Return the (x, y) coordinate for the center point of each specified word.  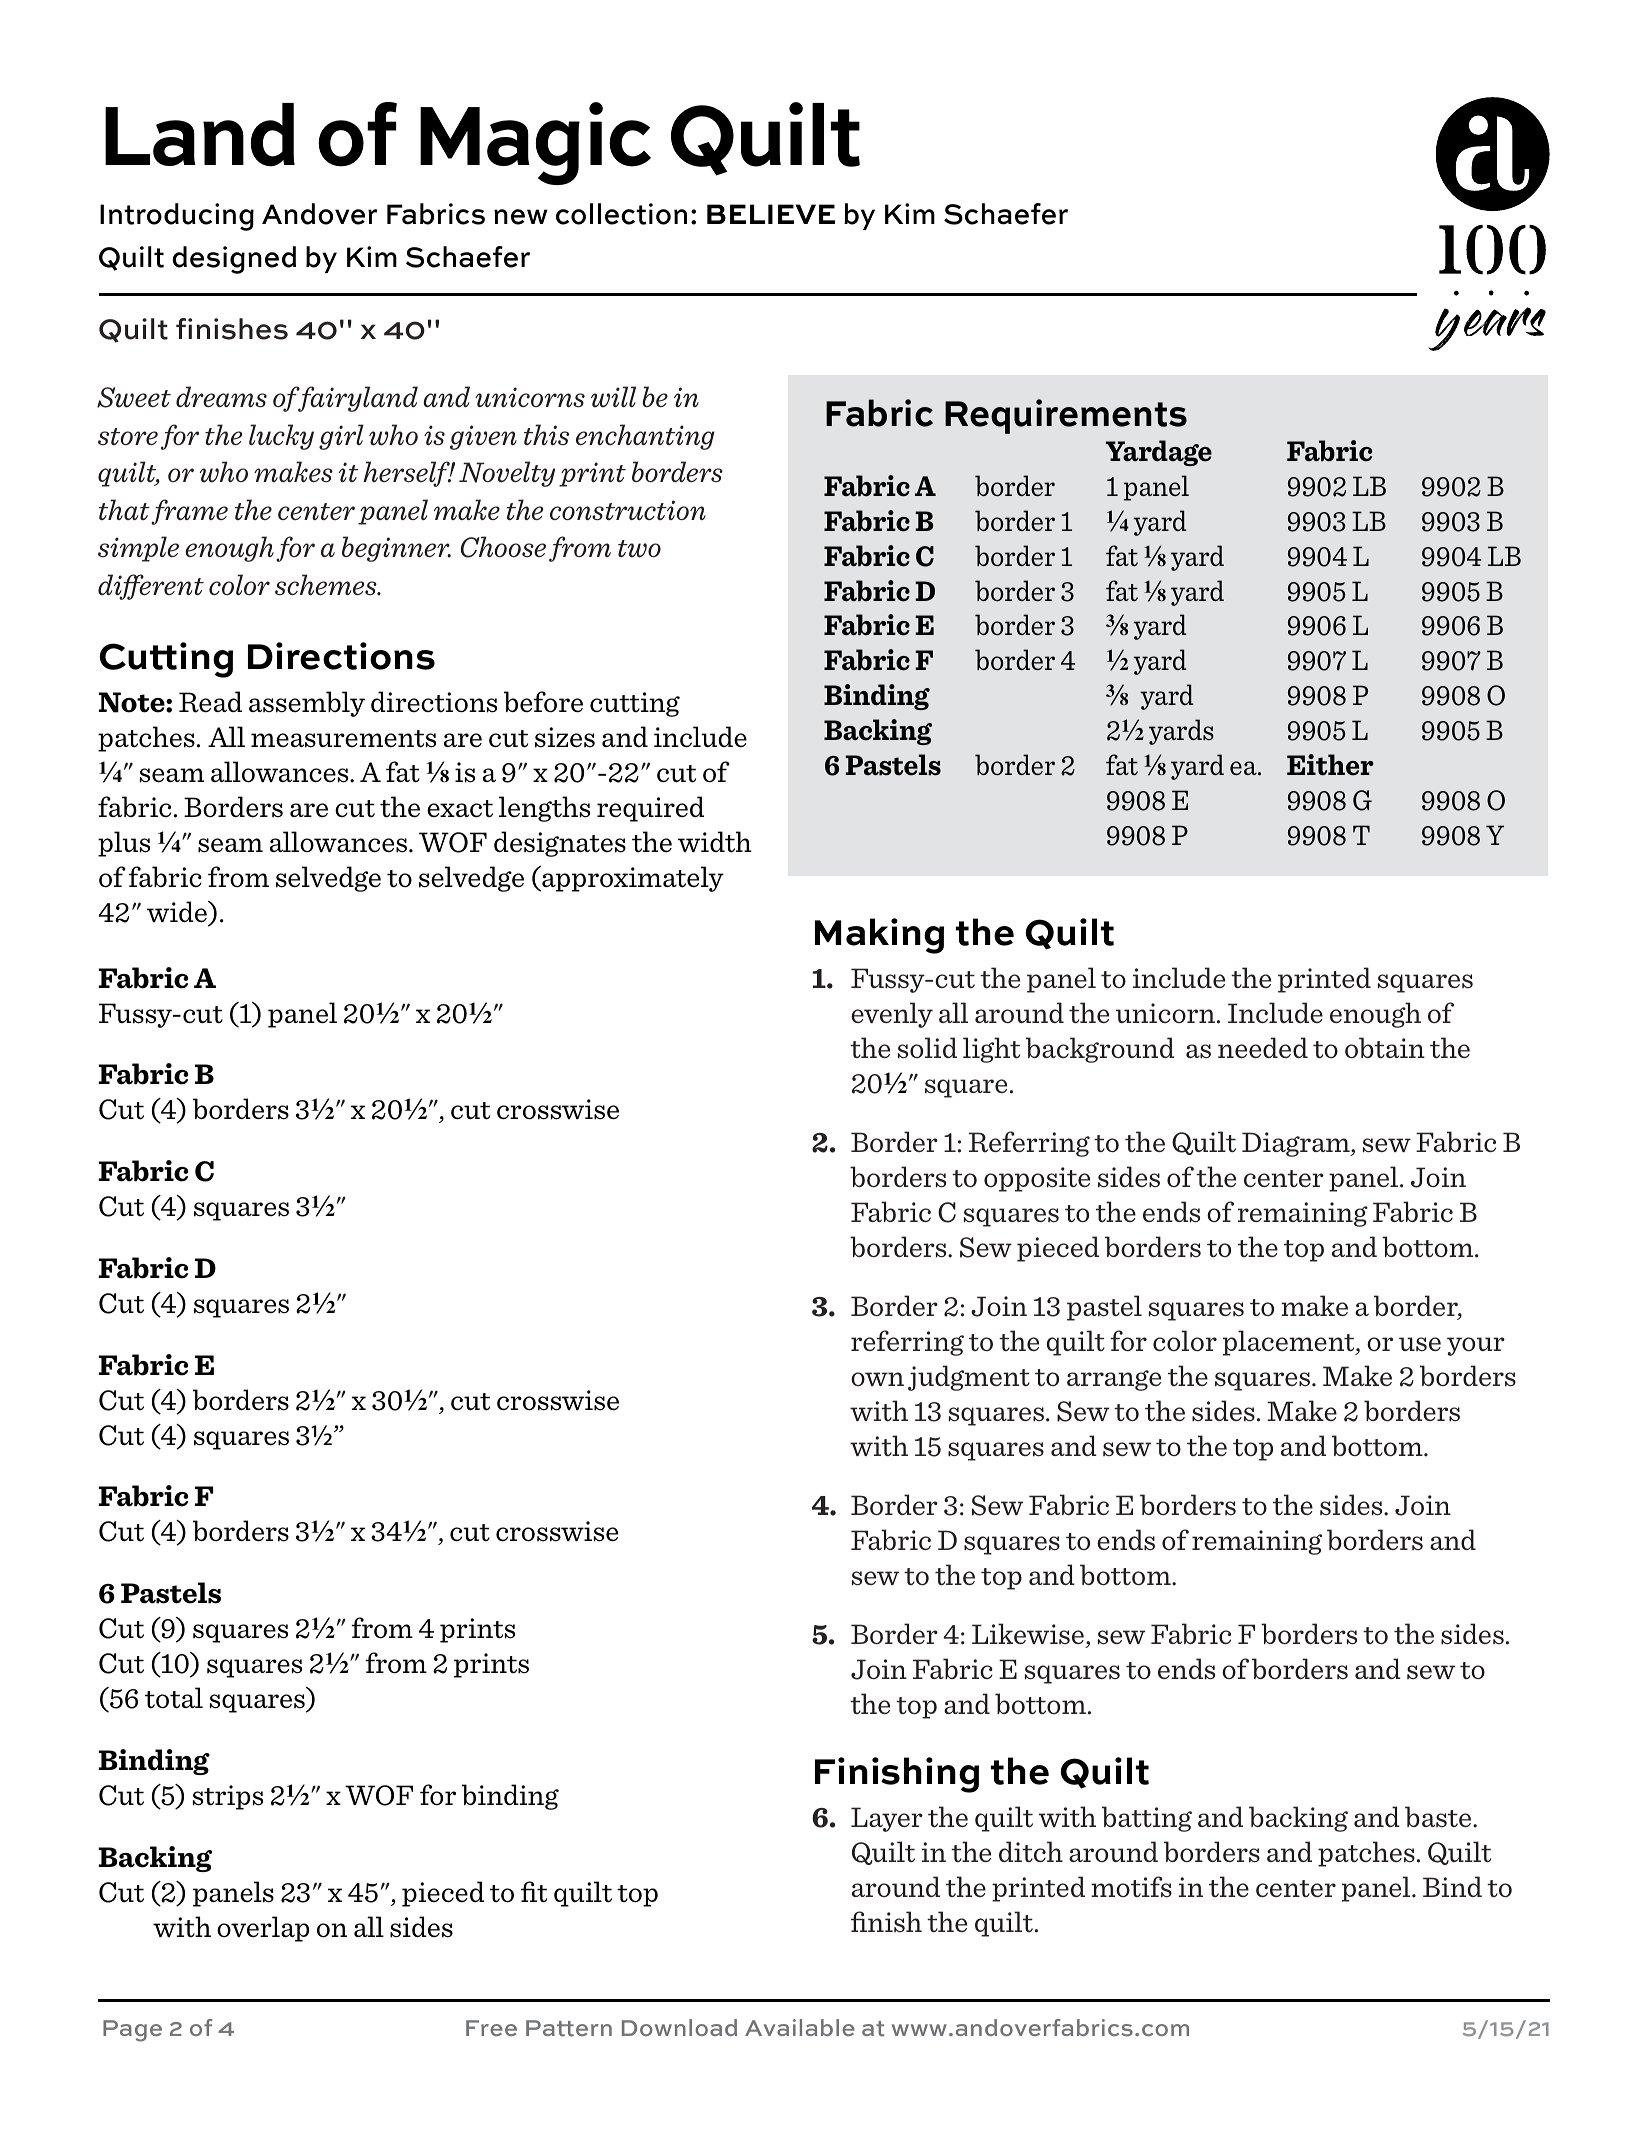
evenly (892, 1015)
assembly (307, 704)
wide (178, 913)
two (639, 549)
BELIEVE (771, 214)
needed (1263, 1048)
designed (234, 260)
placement (1290, 1343)
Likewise (1028, 1634)
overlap (263, 1929)
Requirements (1066, 416)
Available (800, 2027)
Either (1330, 765)
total (174, 1698)
